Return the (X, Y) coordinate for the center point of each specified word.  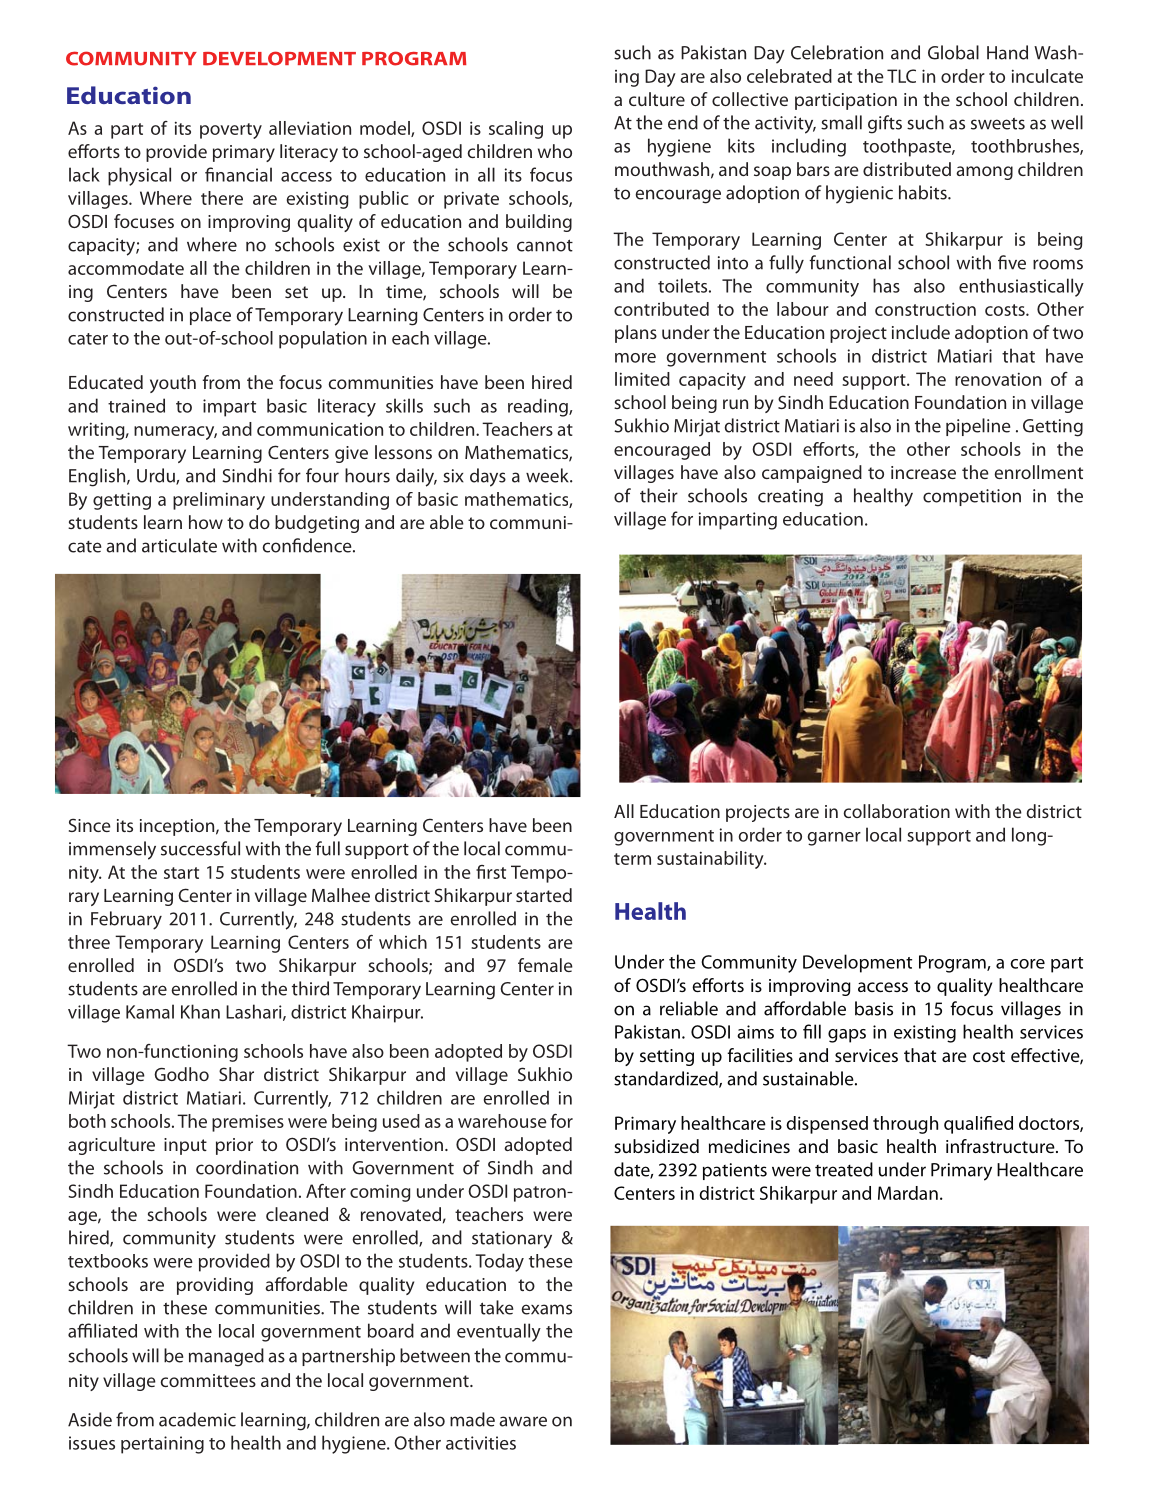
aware (523, 1421)
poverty (231, 131)
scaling (516, 130)
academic (197, 1419)
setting (667, 1057)
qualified (978, 1125)
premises (248, 1123)
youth (173, 384)
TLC (901, 76)
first (491, 872)
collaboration (896, 811)
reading (539, 407)
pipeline (978, 427)
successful (200, 848)
